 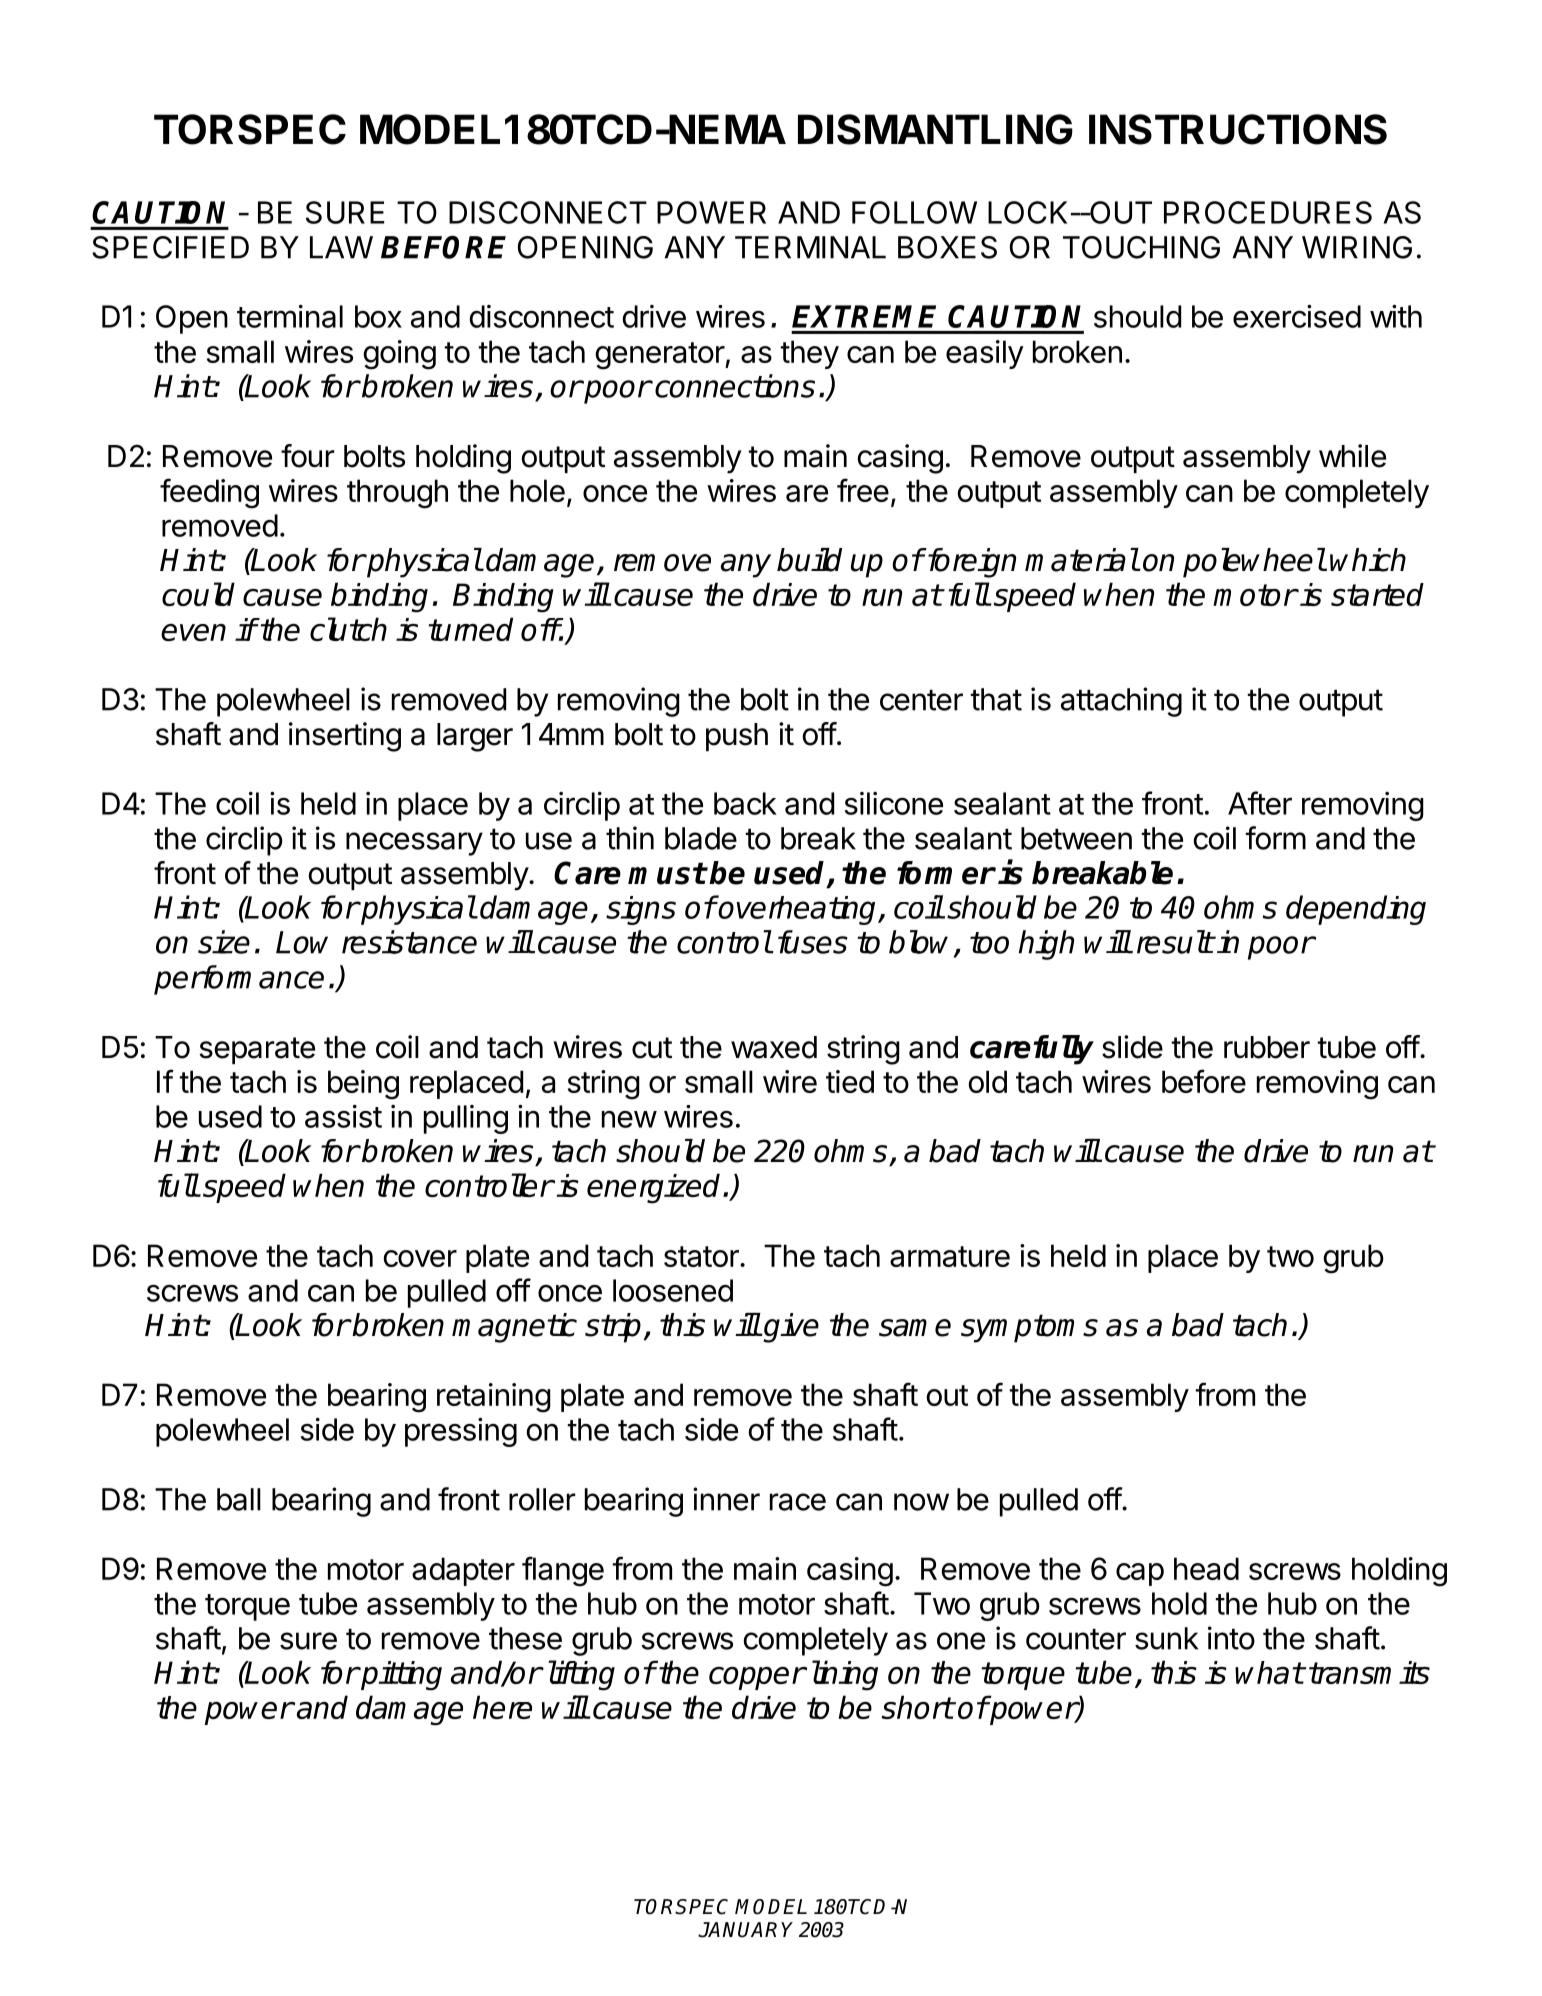 What do you see at coordinates (257, 1050) in the document?
I see `separate` at bounding box center [257, 1050].
